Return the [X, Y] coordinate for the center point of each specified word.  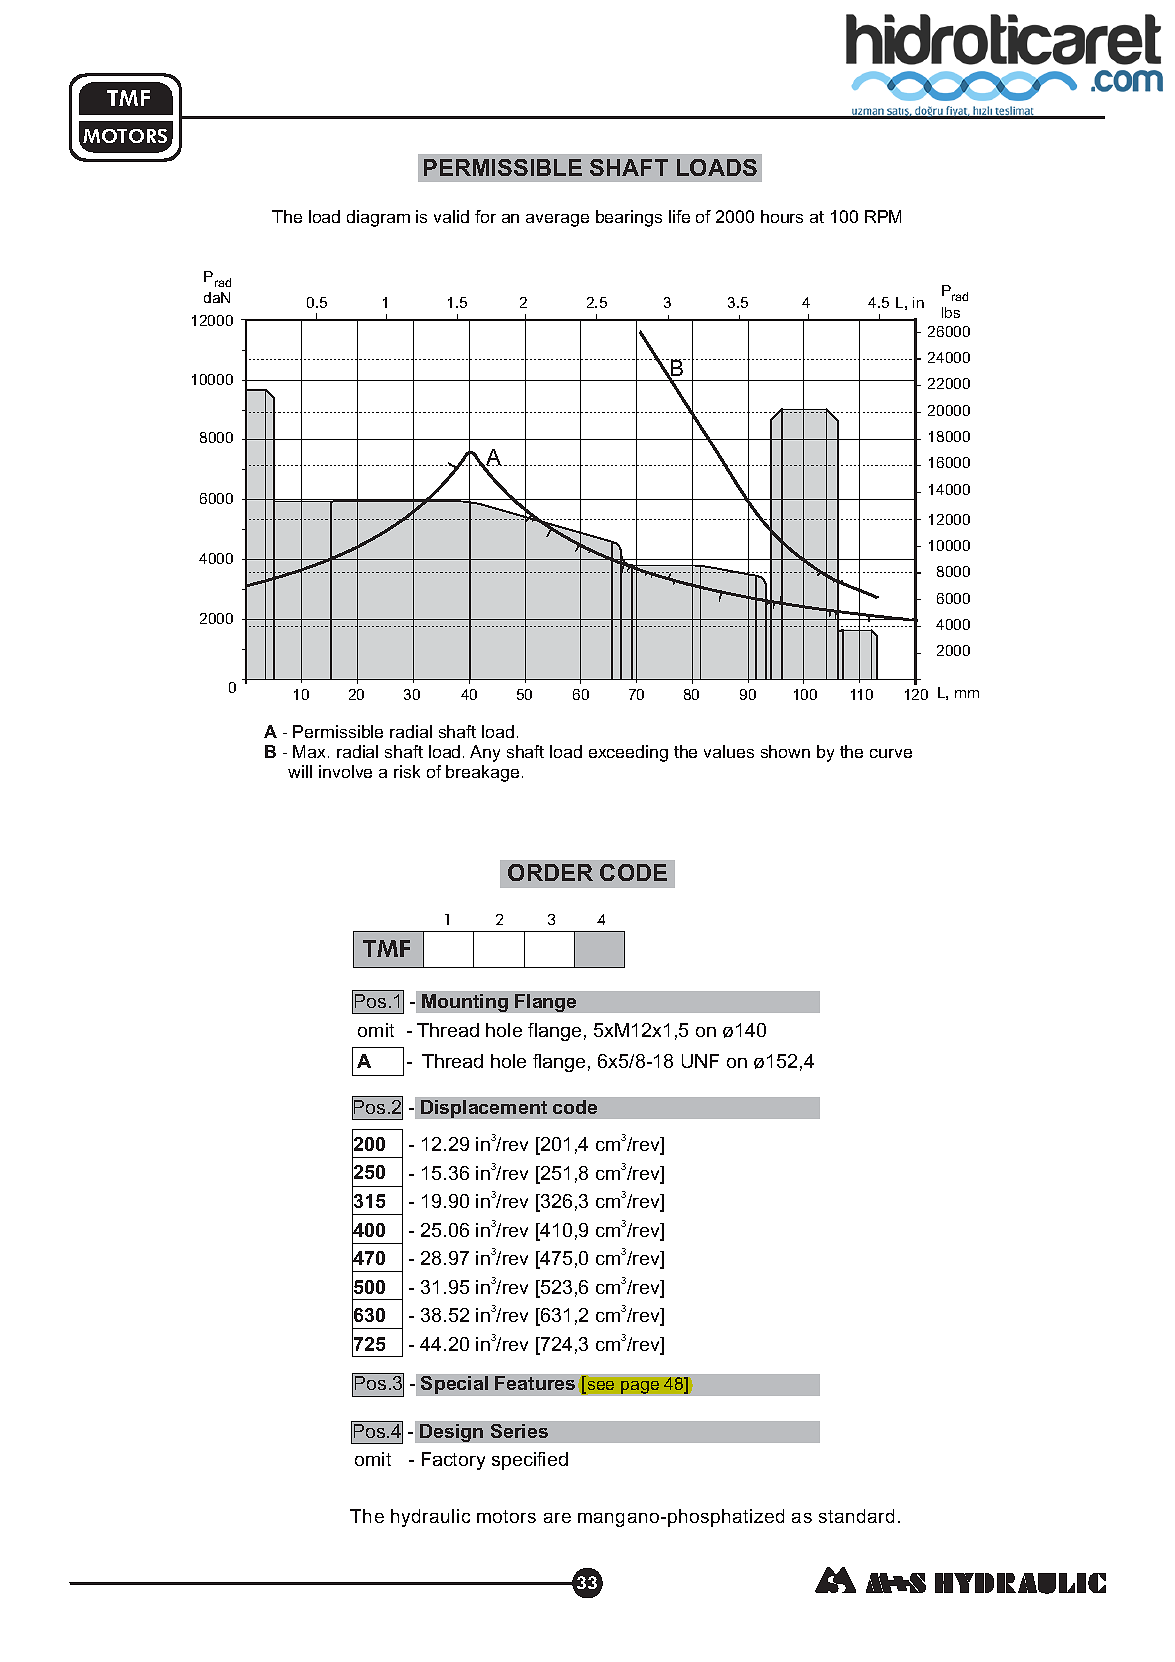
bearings [629, 218]
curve [891, 753]
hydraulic [430, 1518]
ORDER [550, 872]
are [557, 1518]
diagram [378, 218]
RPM [883, 216]
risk [407, 771]
